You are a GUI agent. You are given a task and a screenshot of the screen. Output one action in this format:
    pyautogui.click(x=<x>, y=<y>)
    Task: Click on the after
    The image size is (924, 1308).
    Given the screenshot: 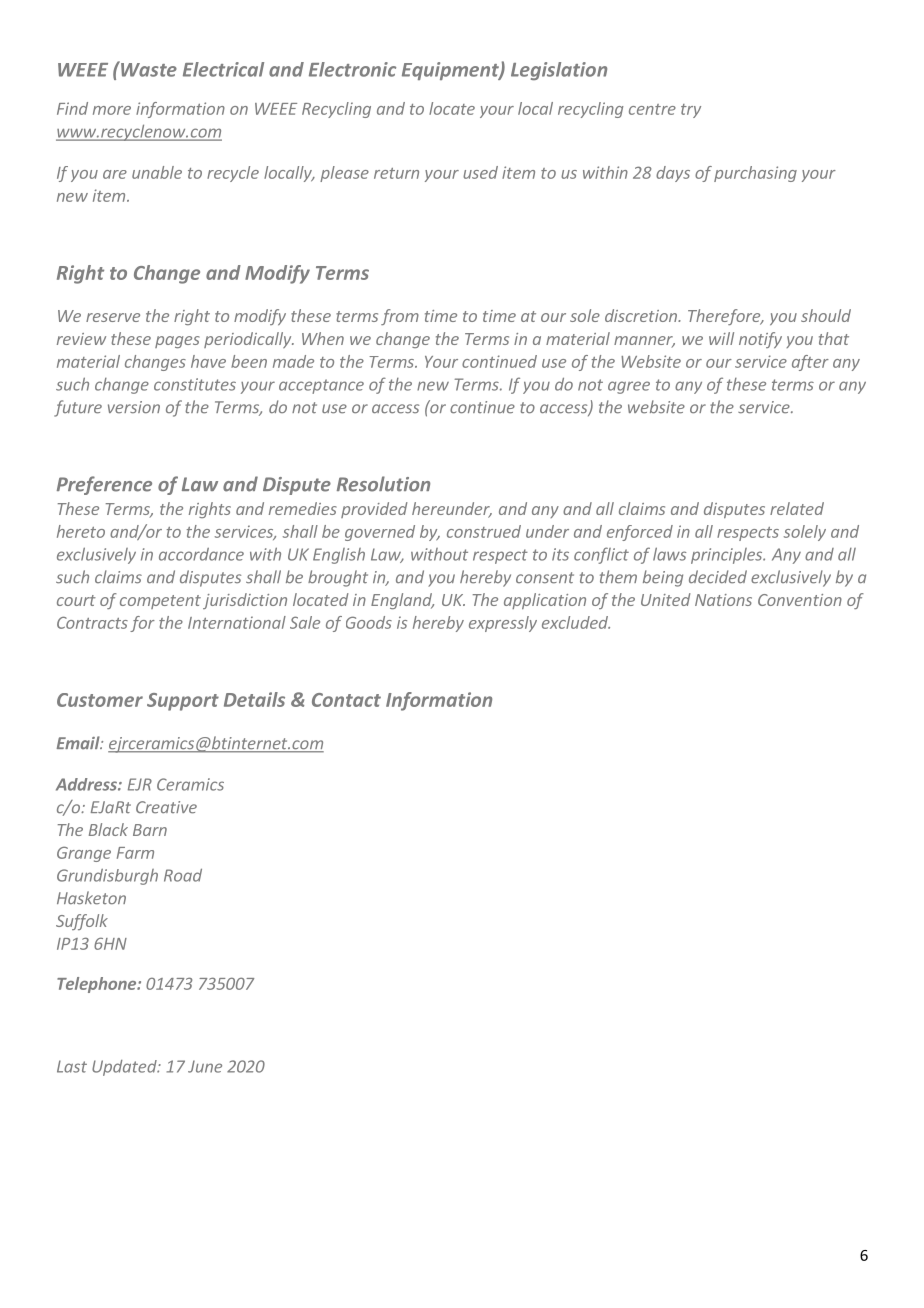 What is the action you would take?
    pyautogui.click(x=810, y=363)
